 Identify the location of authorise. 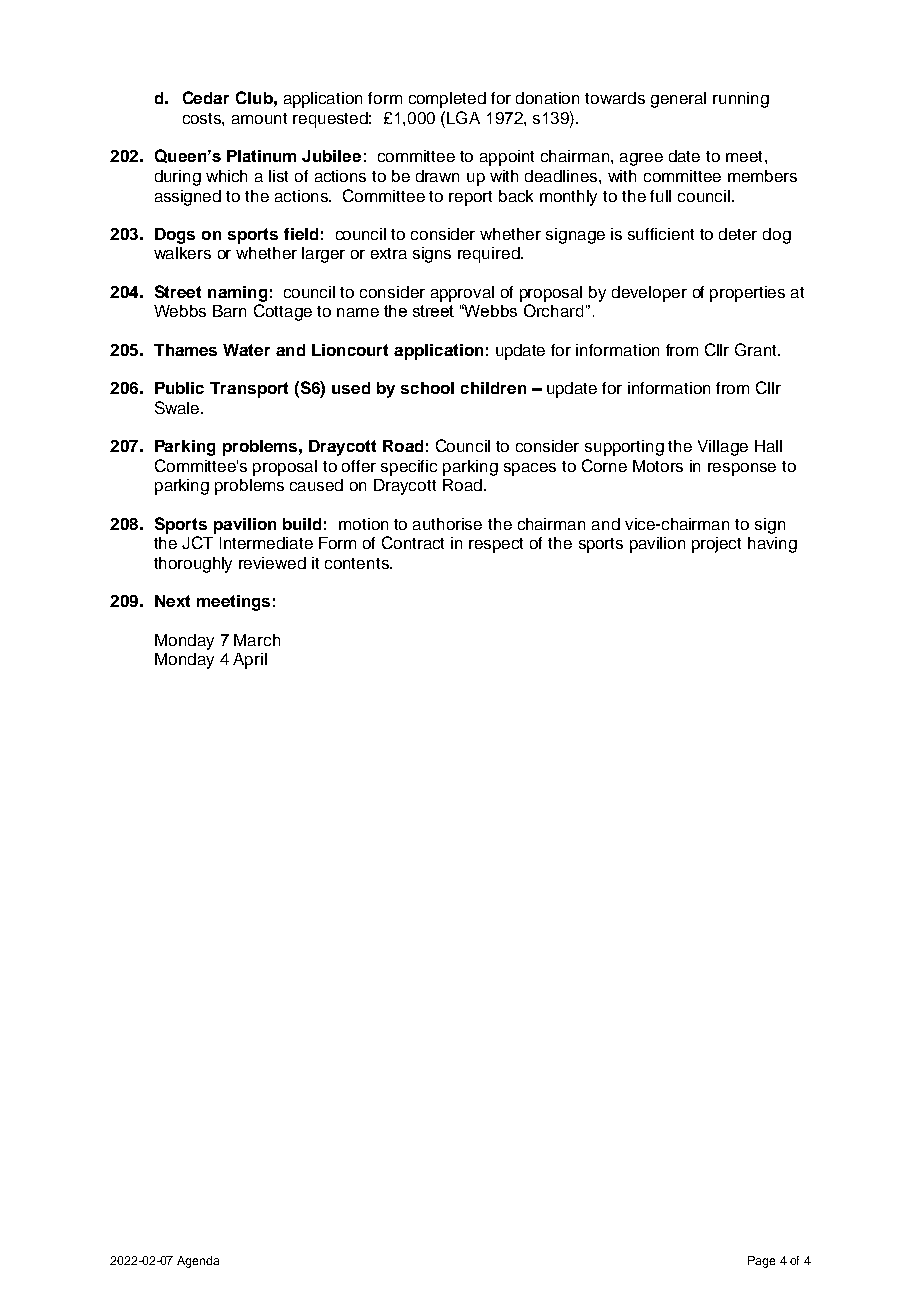
(447, 524).
